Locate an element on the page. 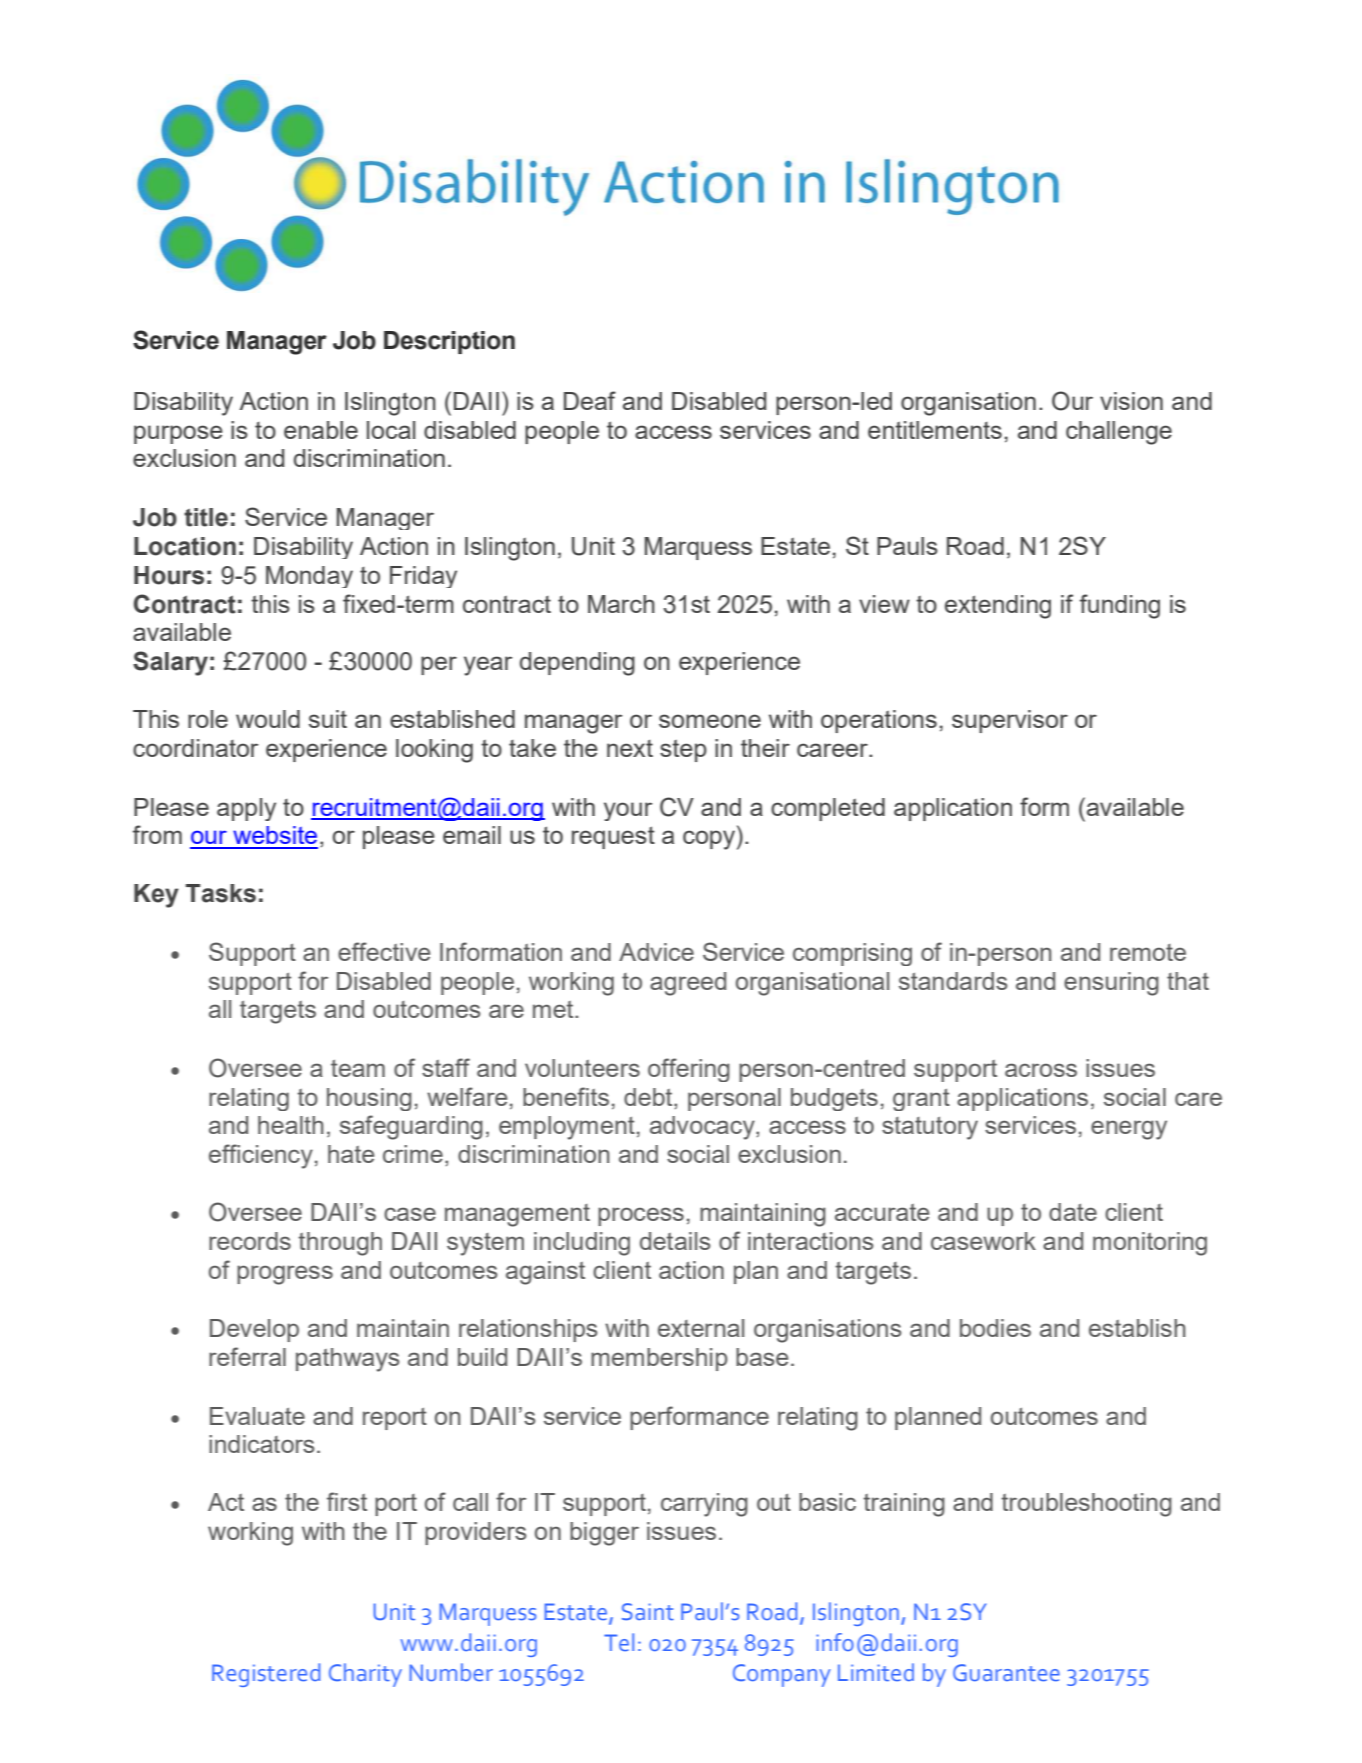 The image size is (1362, 1763). Monday is located at coordinates (309, 577).
